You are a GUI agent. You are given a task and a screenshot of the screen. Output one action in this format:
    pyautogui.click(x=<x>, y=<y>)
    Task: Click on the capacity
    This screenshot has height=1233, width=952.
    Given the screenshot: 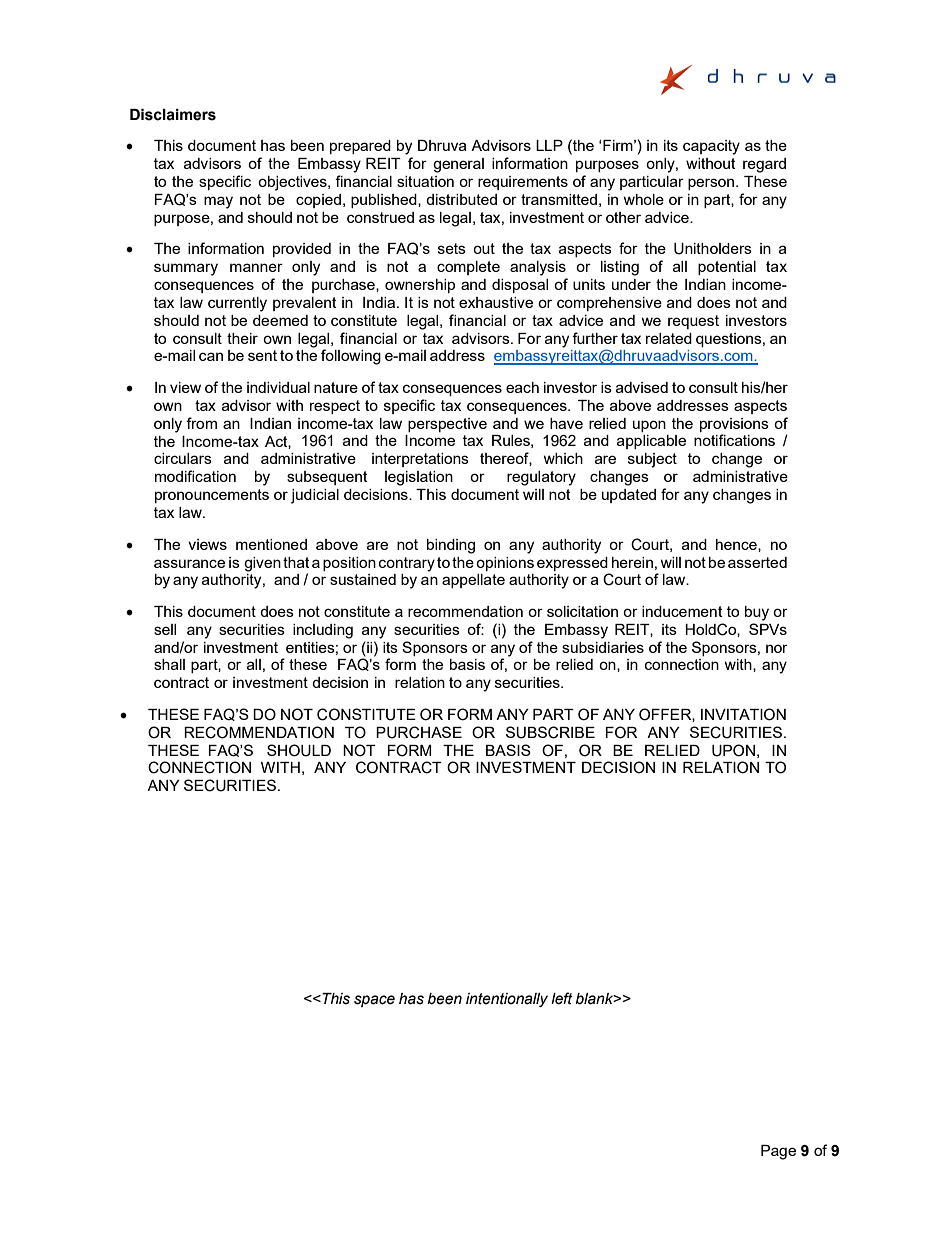 What is the action you would take?
    pyautogui.click(x=711, y=147)
